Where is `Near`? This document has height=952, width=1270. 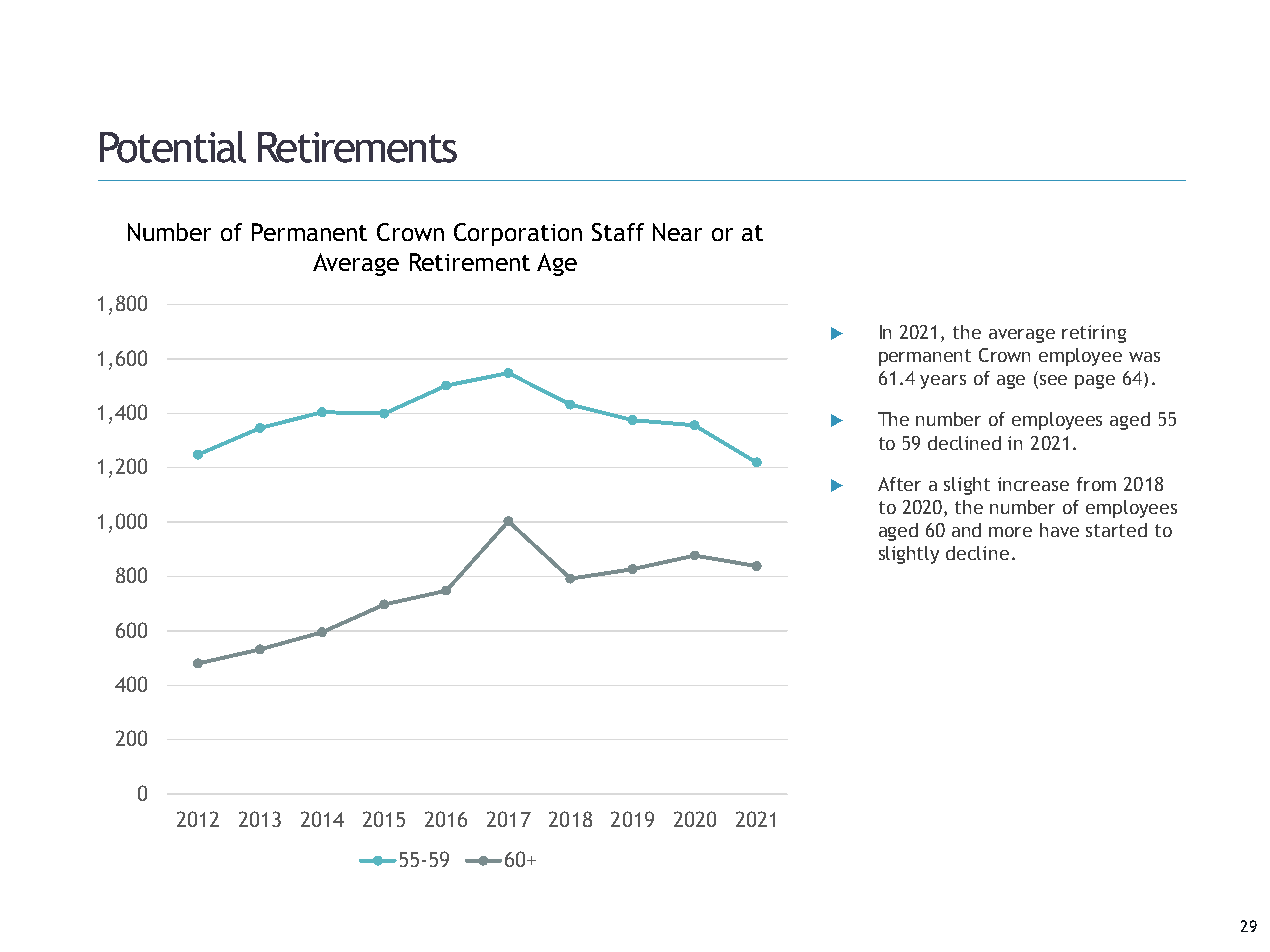 Near is located at coordinates (677, 232).
